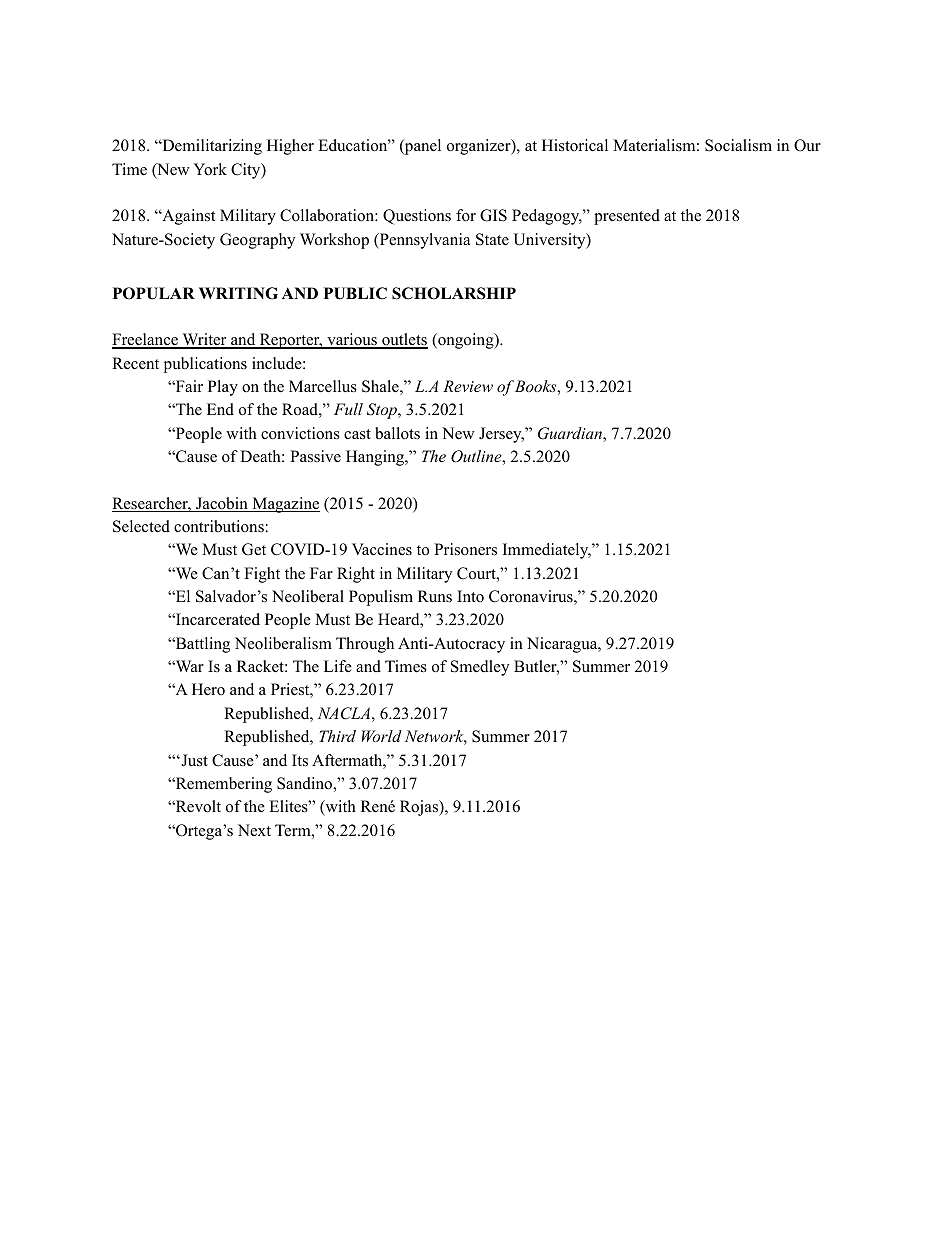 This screenshot has width=952, height=1233. I want to click on Third, so click(337, 736).
